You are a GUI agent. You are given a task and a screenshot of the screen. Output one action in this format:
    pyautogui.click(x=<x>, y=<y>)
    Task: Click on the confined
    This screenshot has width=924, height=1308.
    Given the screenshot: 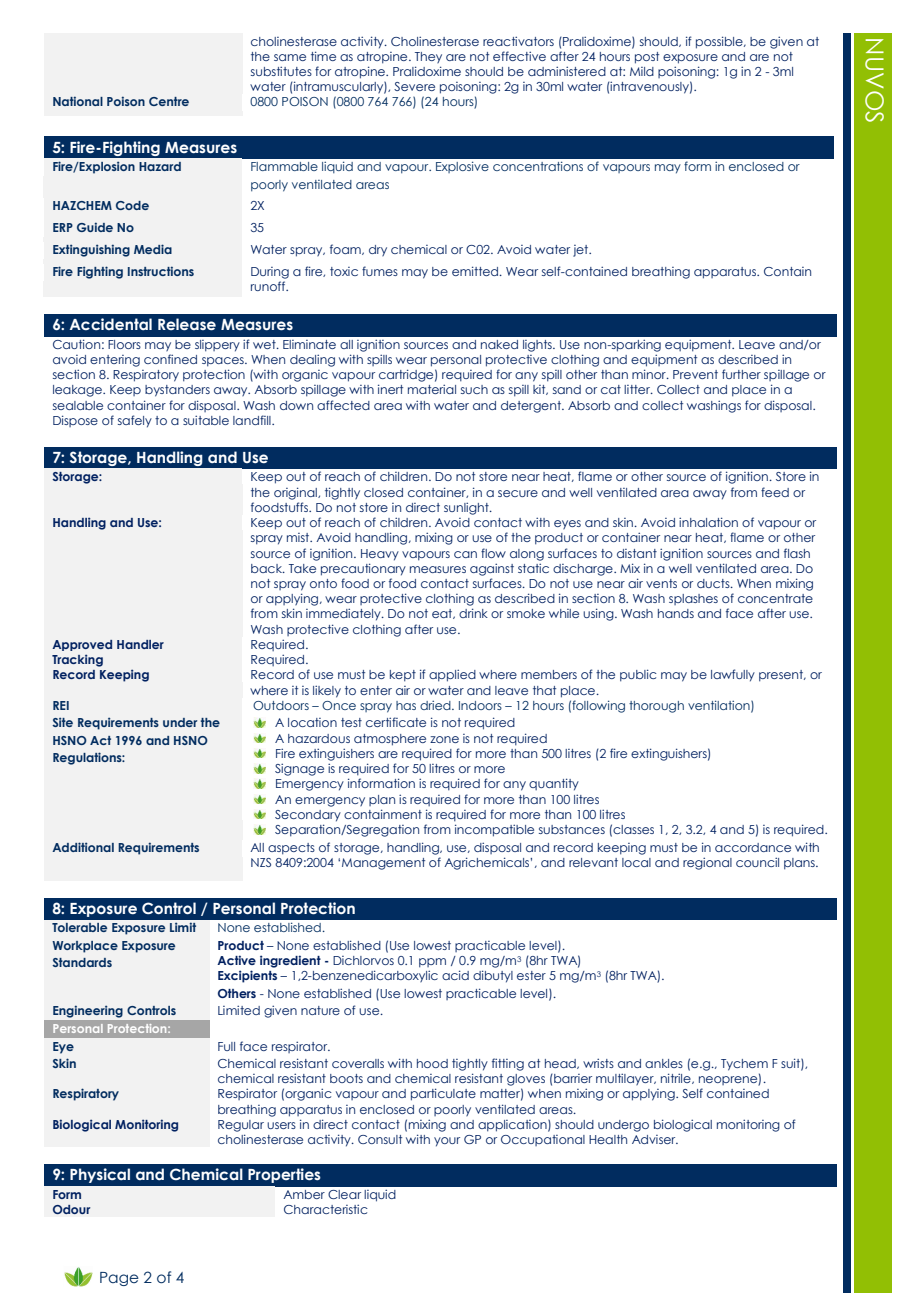 What is the action you would take?
    pyautogui.click(x=170, y=359)
